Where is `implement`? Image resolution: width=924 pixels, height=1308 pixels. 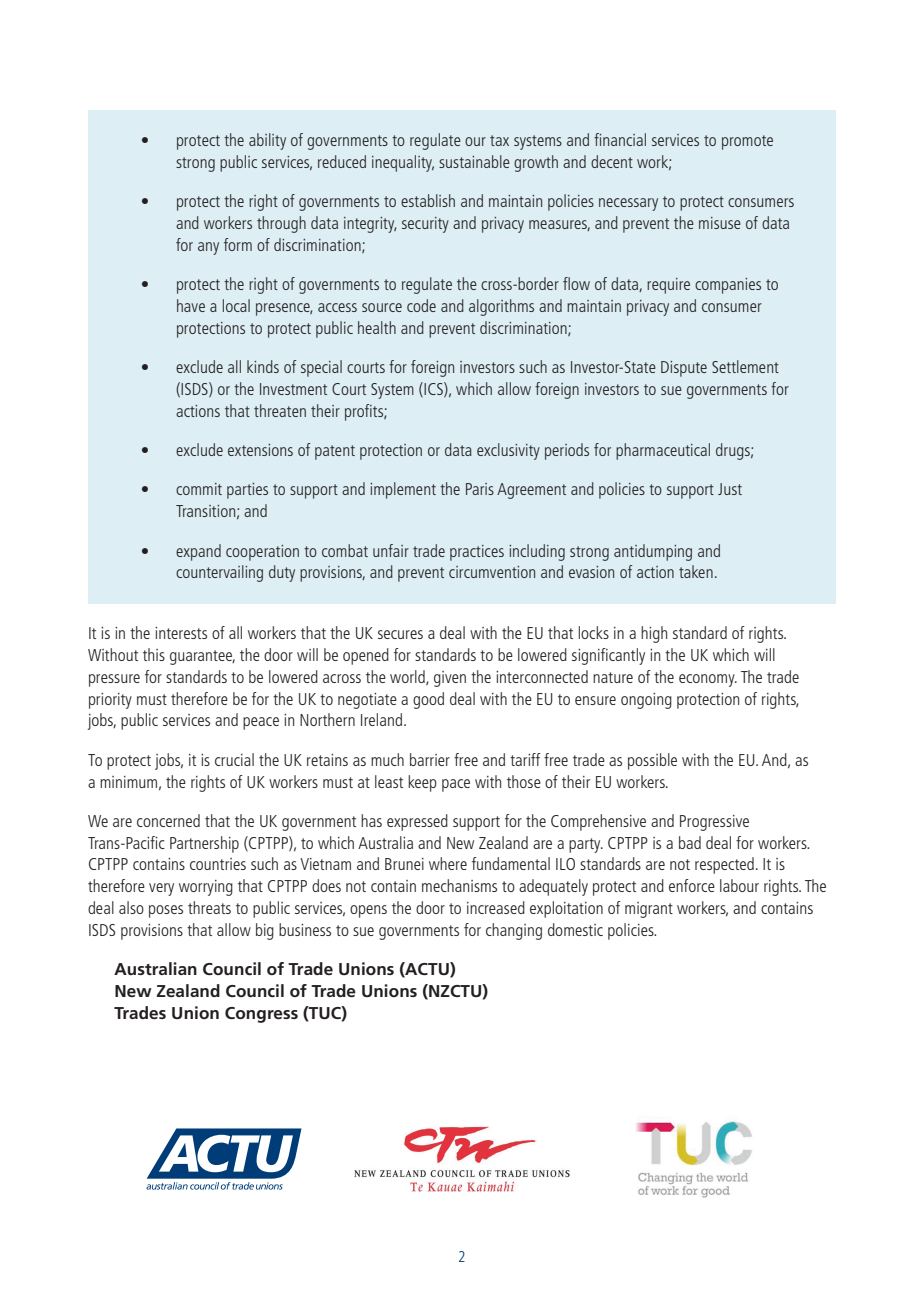 implement is located at coordinates (403, 490).
